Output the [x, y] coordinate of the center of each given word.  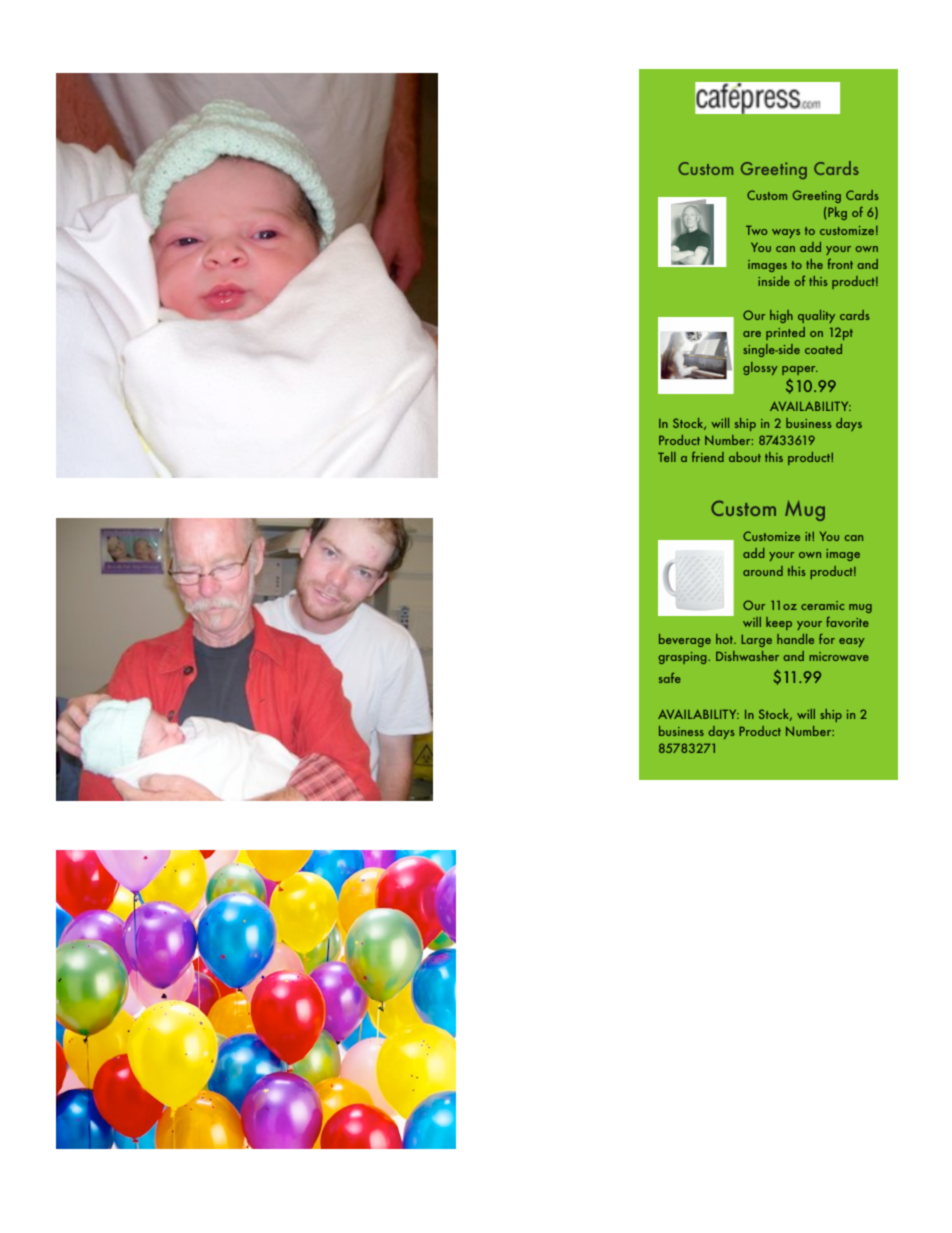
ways [786, 233]
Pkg [837, 213]
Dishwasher [747, 656]
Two [756, 230]
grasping [684, 658]
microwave [839, 656]
